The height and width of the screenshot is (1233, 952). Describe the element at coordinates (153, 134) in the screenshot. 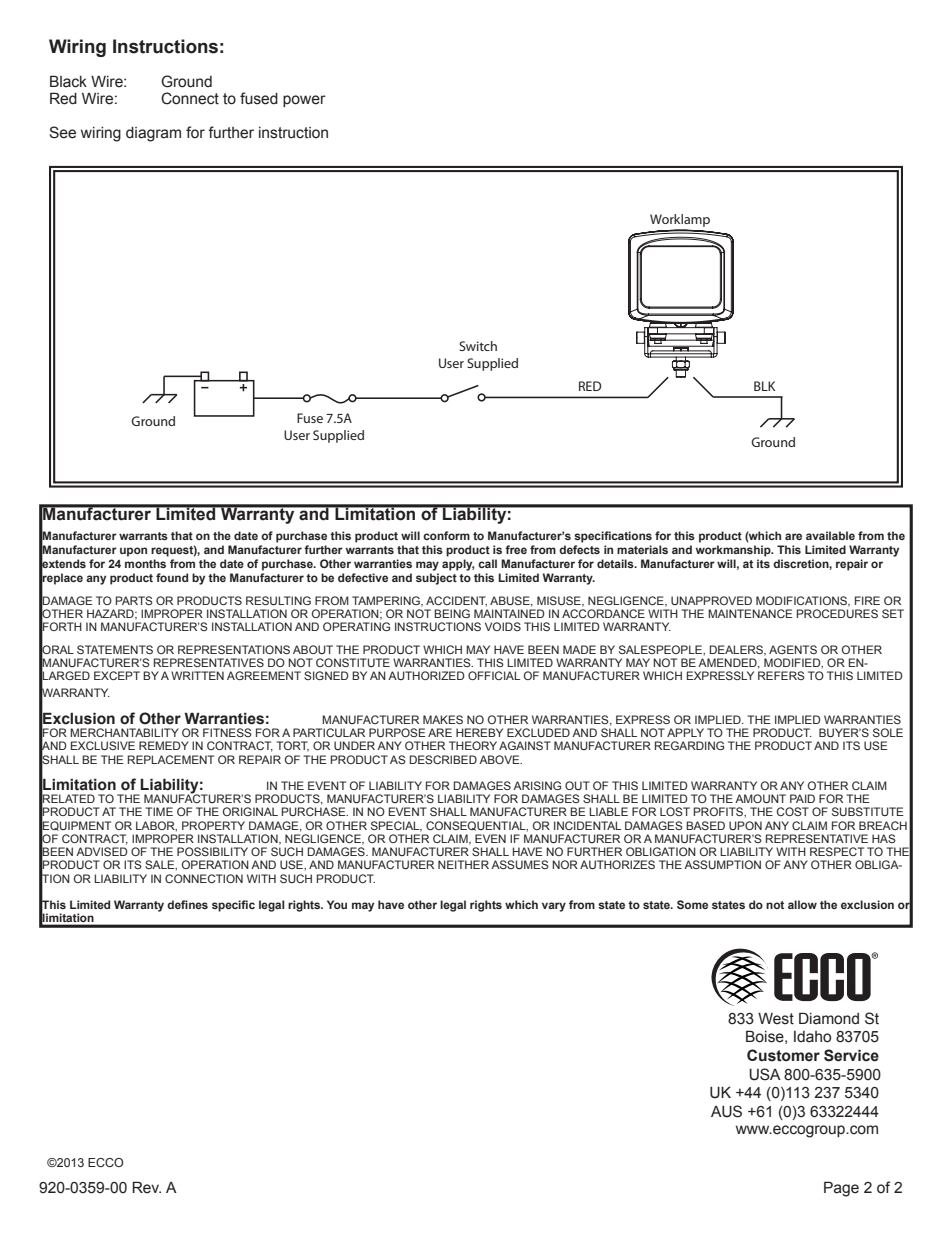

I see `diagram` at that location.
